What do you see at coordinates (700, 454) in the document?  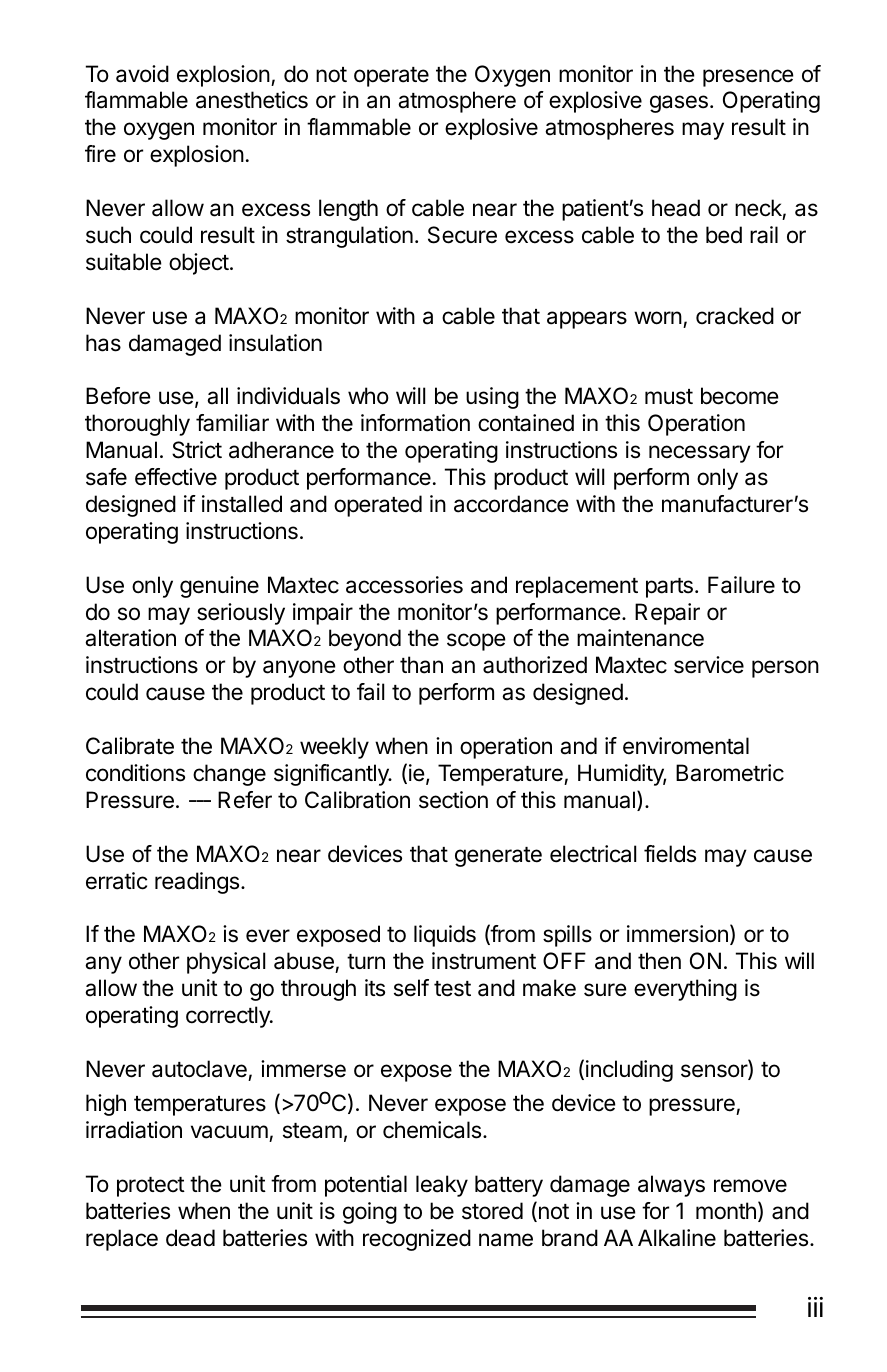 I see `necessary` at bounding box center [700, 454].
